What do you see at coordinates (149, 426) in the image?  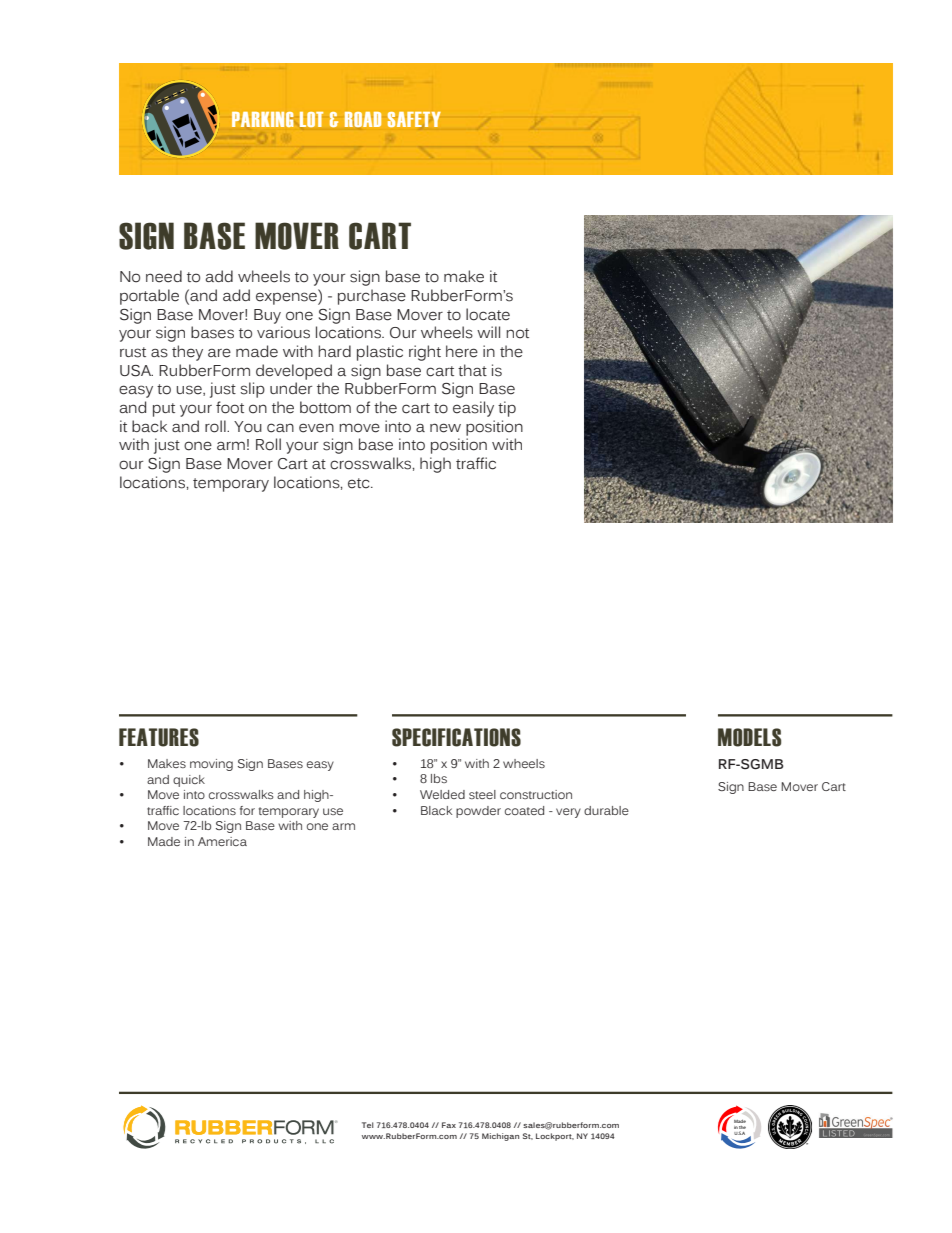 I see `back` at bounding box center [149, 426].
